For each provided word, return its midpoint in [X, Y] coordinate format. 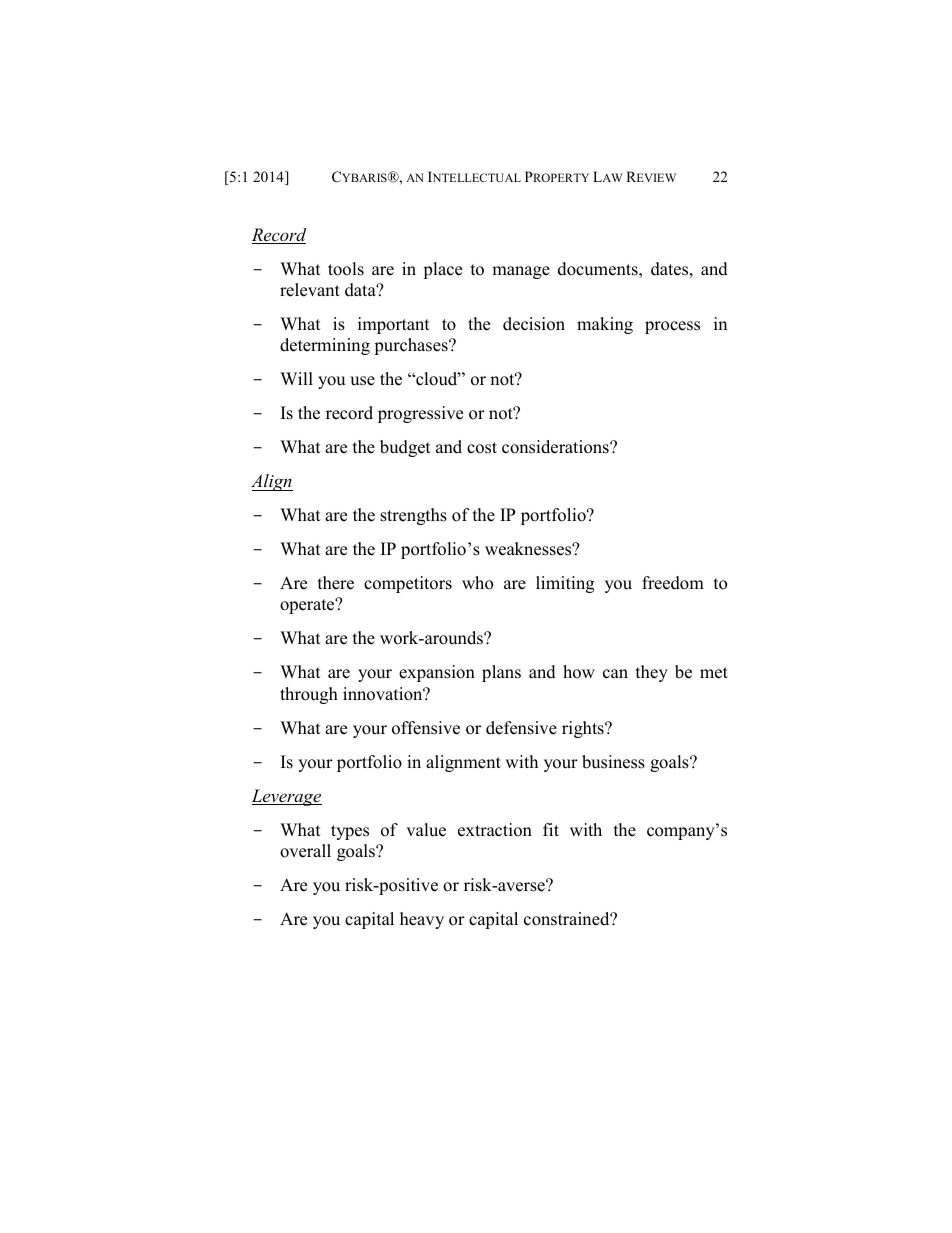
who [477, 583]
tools [346, 269]
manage [521, 272]
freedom [673, 583]
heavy [422, 920]
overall [305, 851]
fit [551, 829]
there [336, 583]
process [672, 327]
